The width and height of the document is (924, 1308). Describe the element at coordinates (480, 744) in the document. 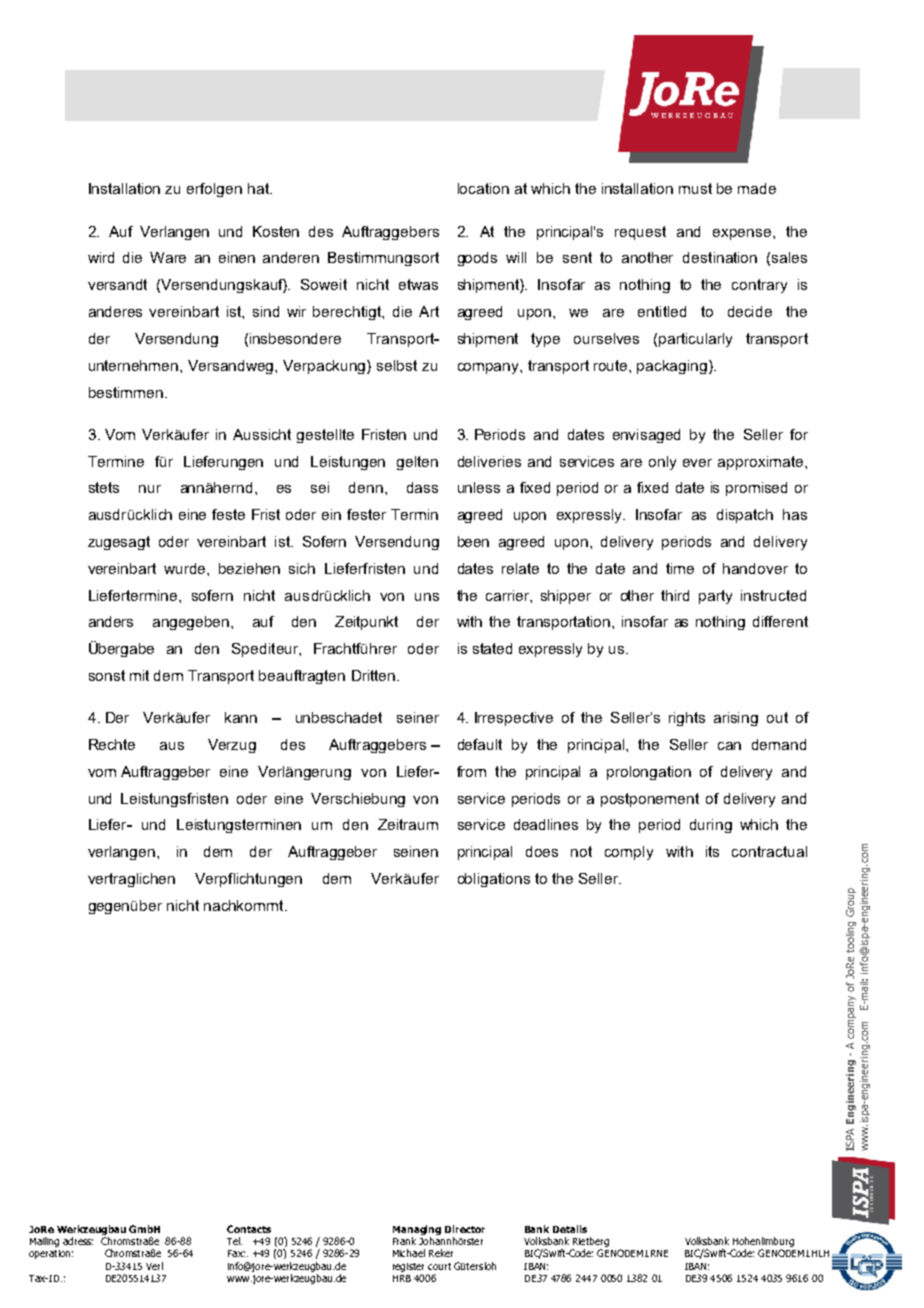

I see `default` at that location.
